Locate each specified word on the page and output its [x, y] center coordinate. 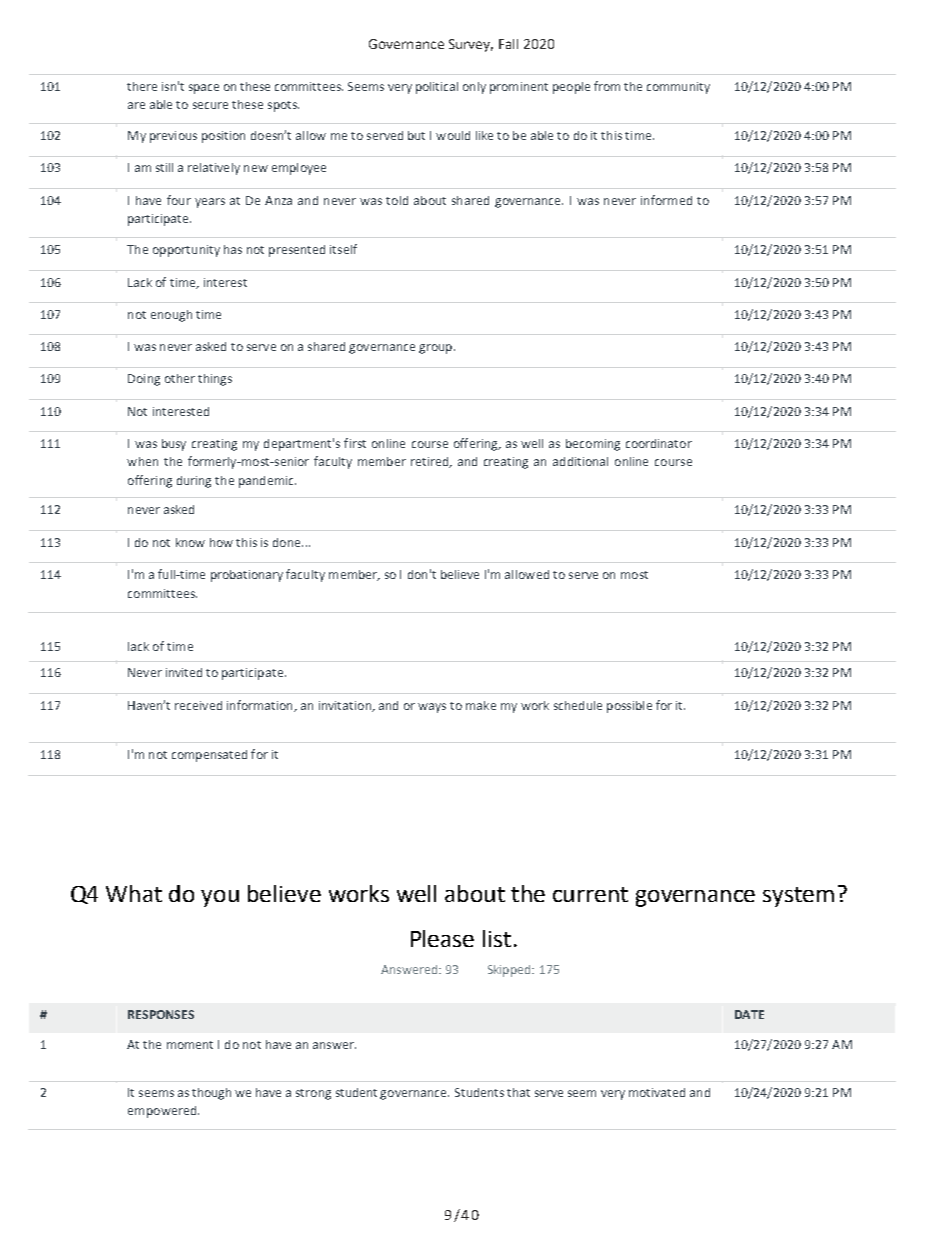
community [678, 88]
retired [431, 462]
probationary [247, 576]
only [474, 88]
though [211, 1094]
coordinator [659, 443]
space [204, 89]
